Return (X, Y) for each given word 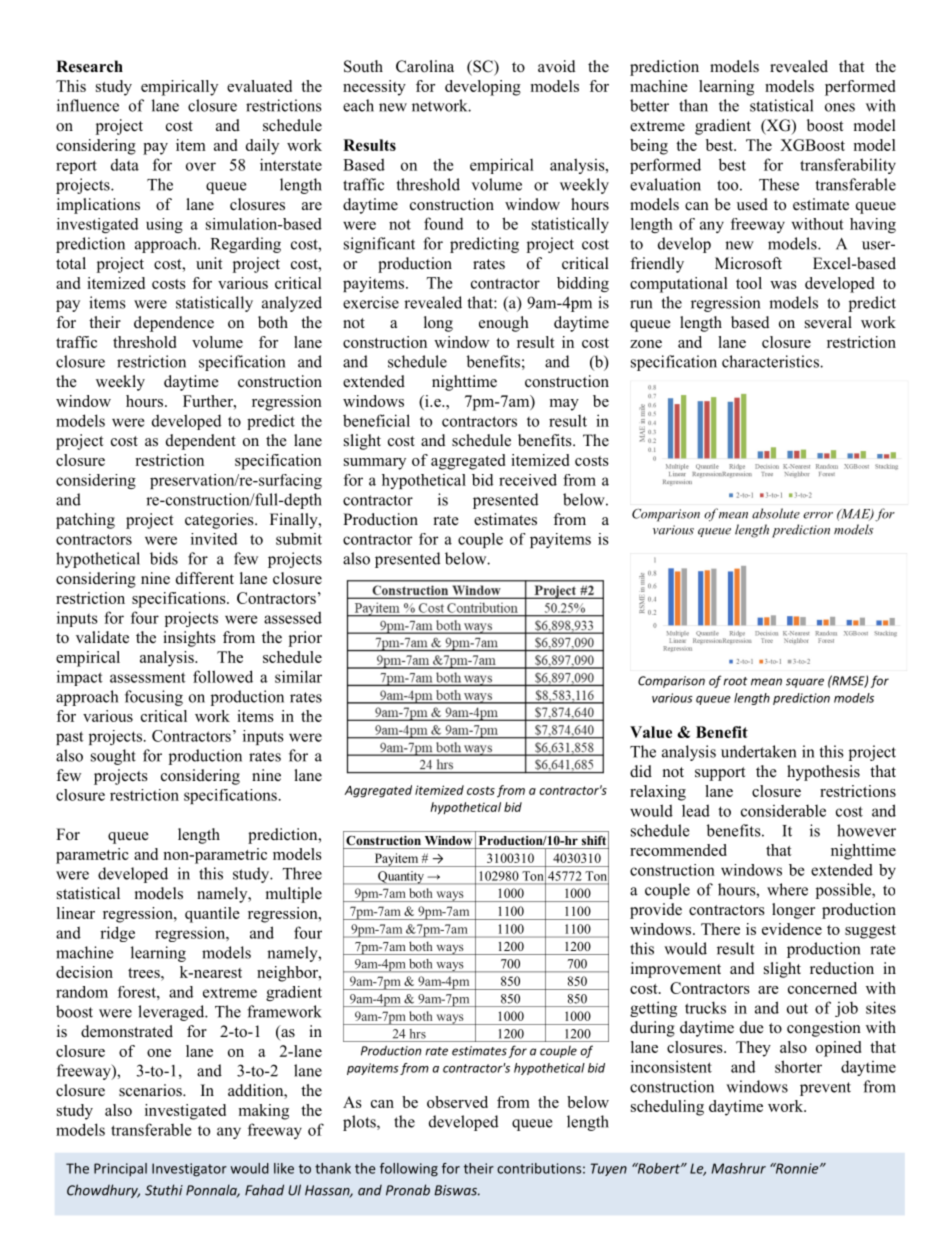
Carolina (425, 66)
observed (457, 1102)
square (805, 683)
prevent (825, 1089)
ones (840, 107)
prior (305, 639)
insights (189, 639)
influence (88, 105)
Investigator (189, 1170)
